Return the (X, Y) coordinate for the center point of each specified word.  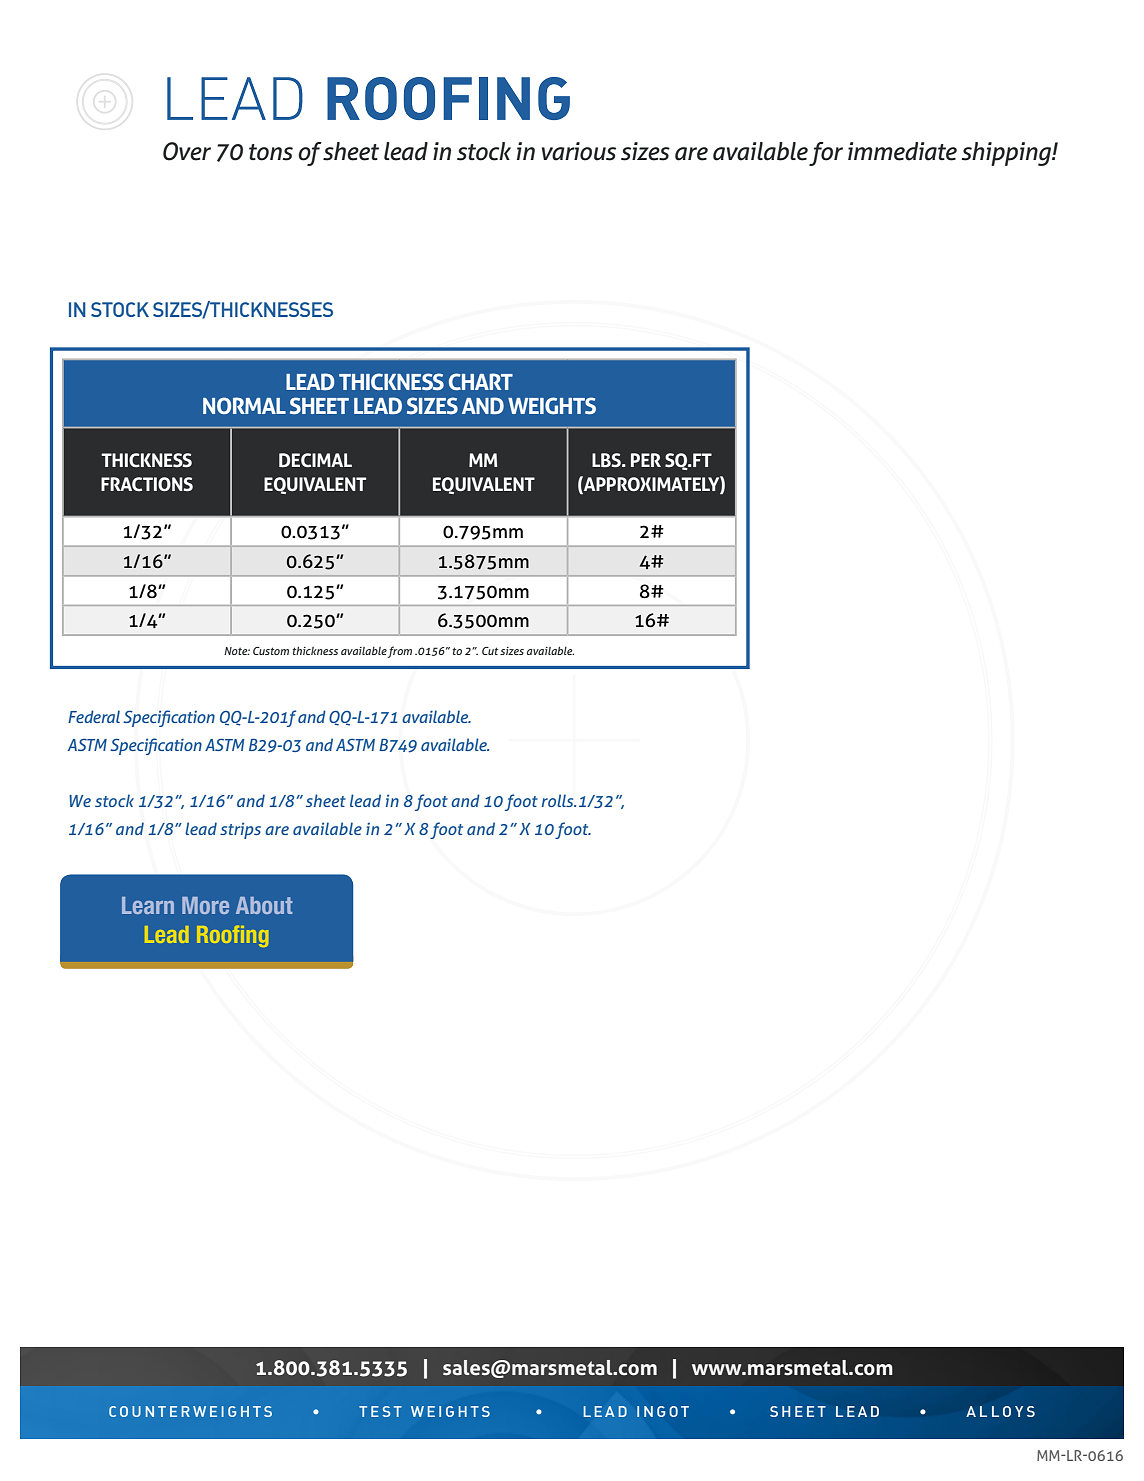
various (579, 151)
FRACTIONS (147, 484)
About (264, 905)
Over (187, 151)
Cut (490, 651)
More (205, 905)
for (826, 154)
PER (646, 460)
